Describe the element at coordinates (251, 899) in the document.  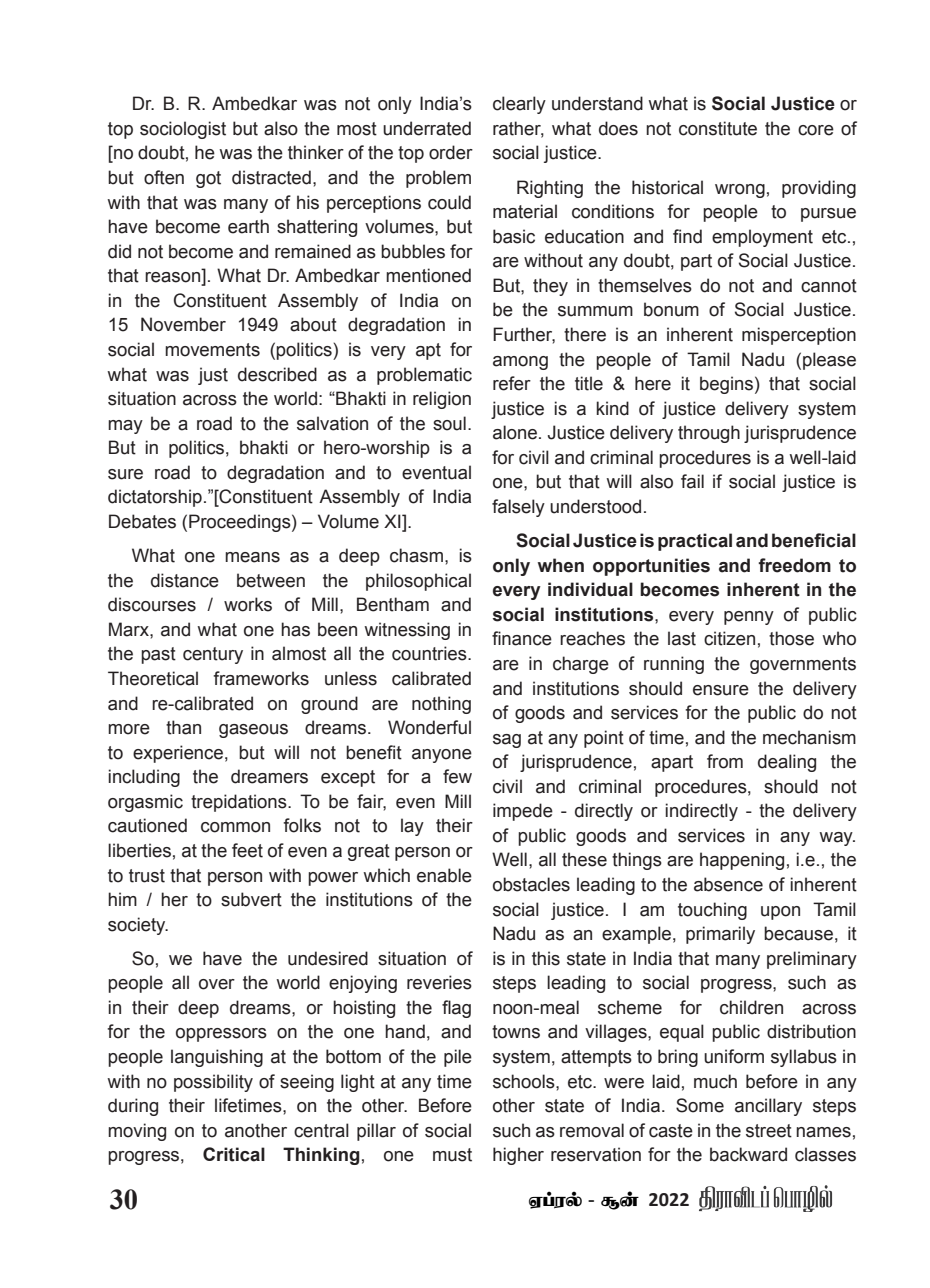
I see `subvert` at that location.
